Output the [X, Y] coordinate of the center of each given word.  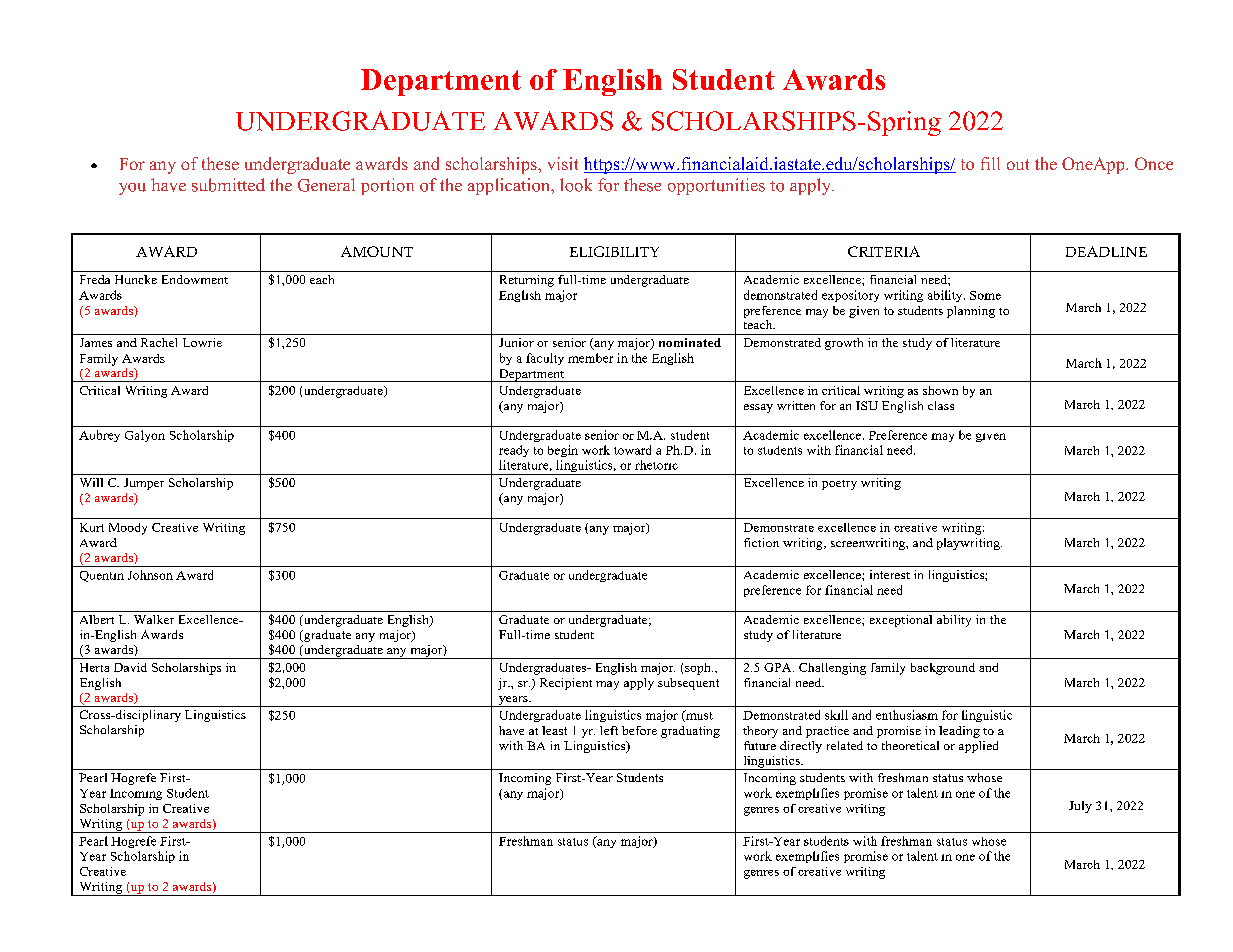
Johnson [150, 575]
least [554, 730]
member [590, 358]
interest [890, 574]
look [576, 185]
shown [940, 390]
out [1018, 164]
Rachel [159, 342]
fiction [761, 542]
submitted [228, 185]
